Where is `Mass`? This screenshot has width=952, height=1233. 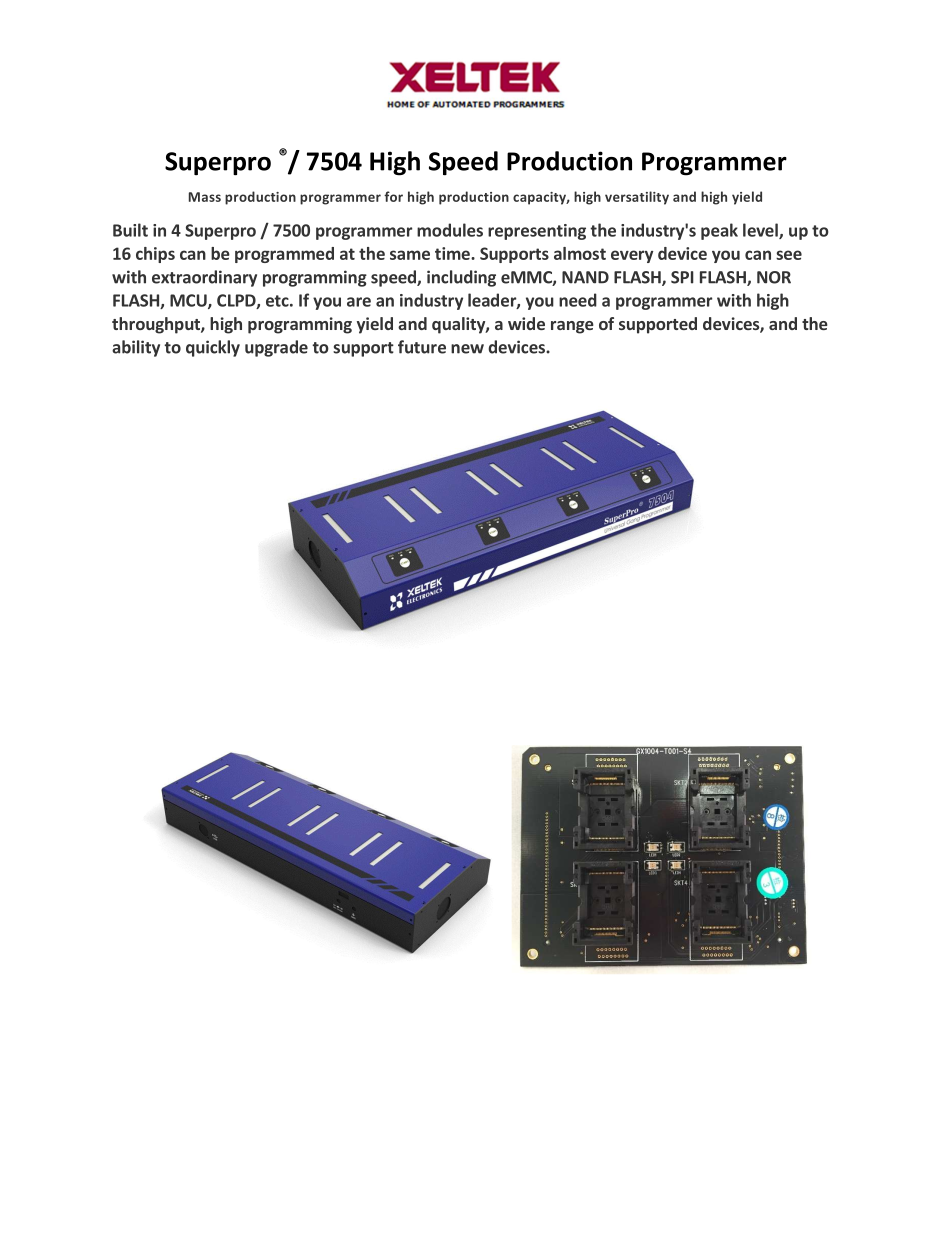
Mass is located at coordinates (205, 197).
